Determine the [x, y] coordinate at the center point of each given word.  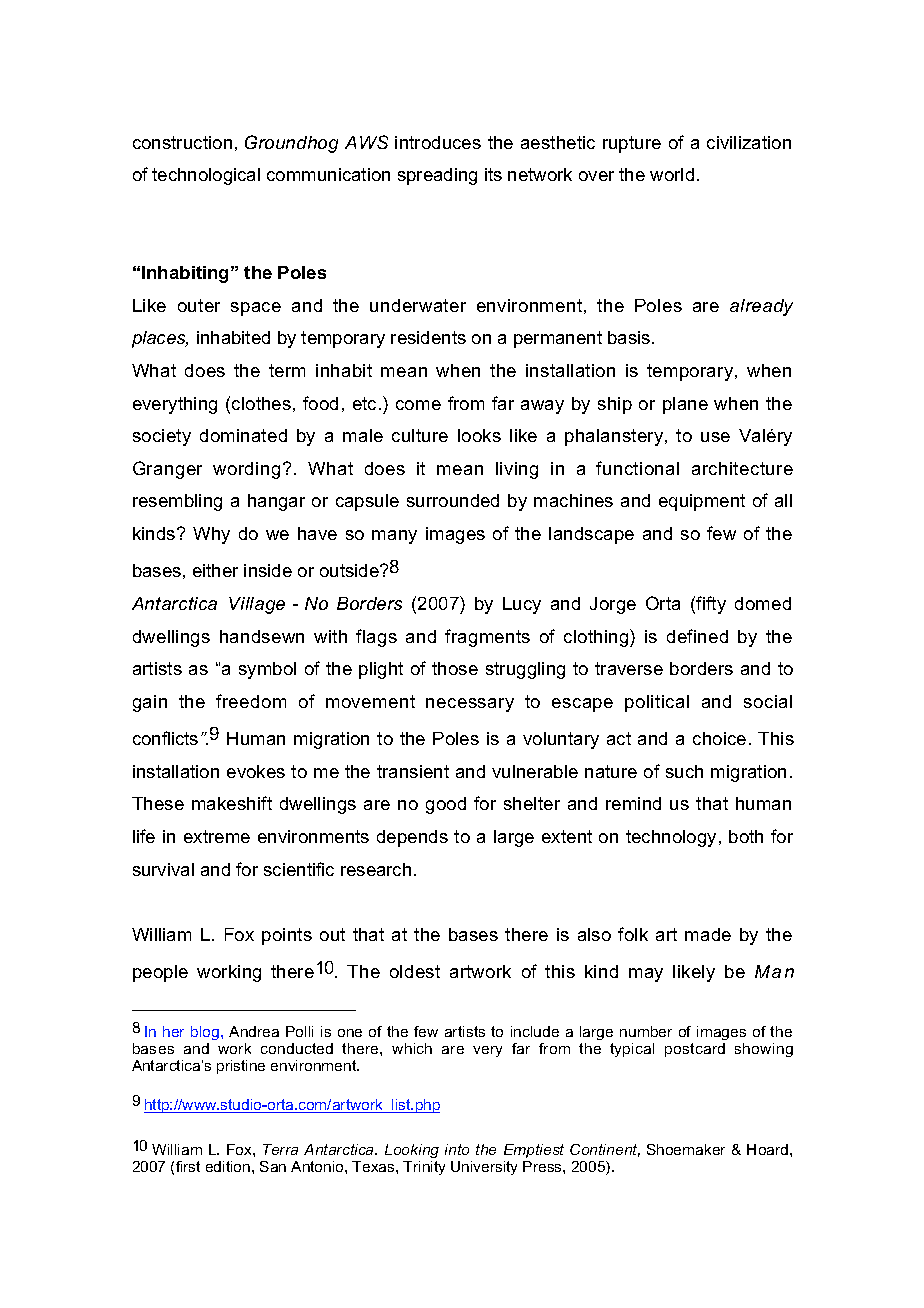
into [457, 1149]
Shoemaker [686, 1149]
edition [229, 1166]
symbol [267, 670]
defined [697, 636]
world [672, 174]
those [455, 668]
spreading [437, 176]
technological [206, 176]
